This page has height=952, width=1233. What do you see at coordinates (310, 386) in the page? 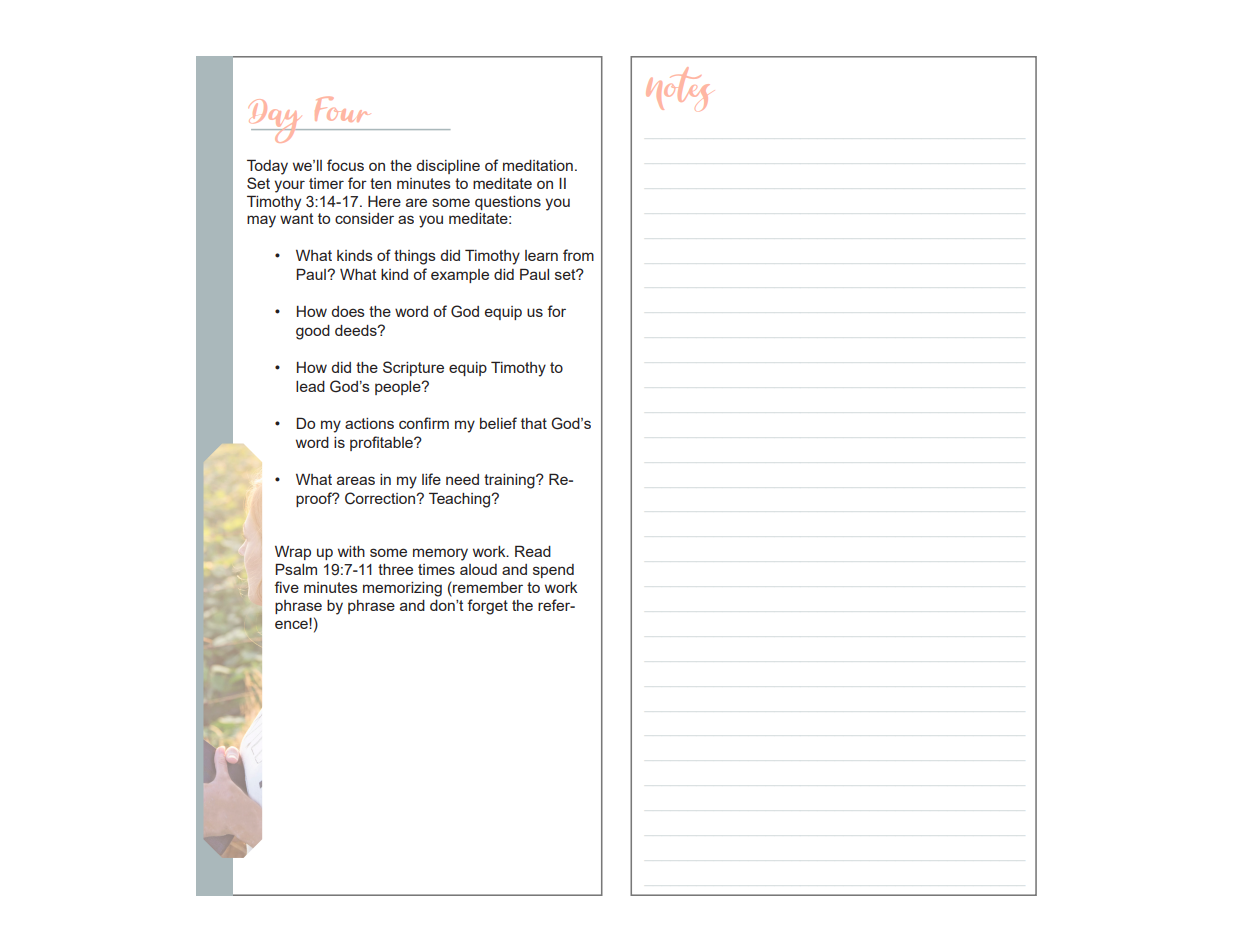
I see `lead` at bounding box center [310, 386].
